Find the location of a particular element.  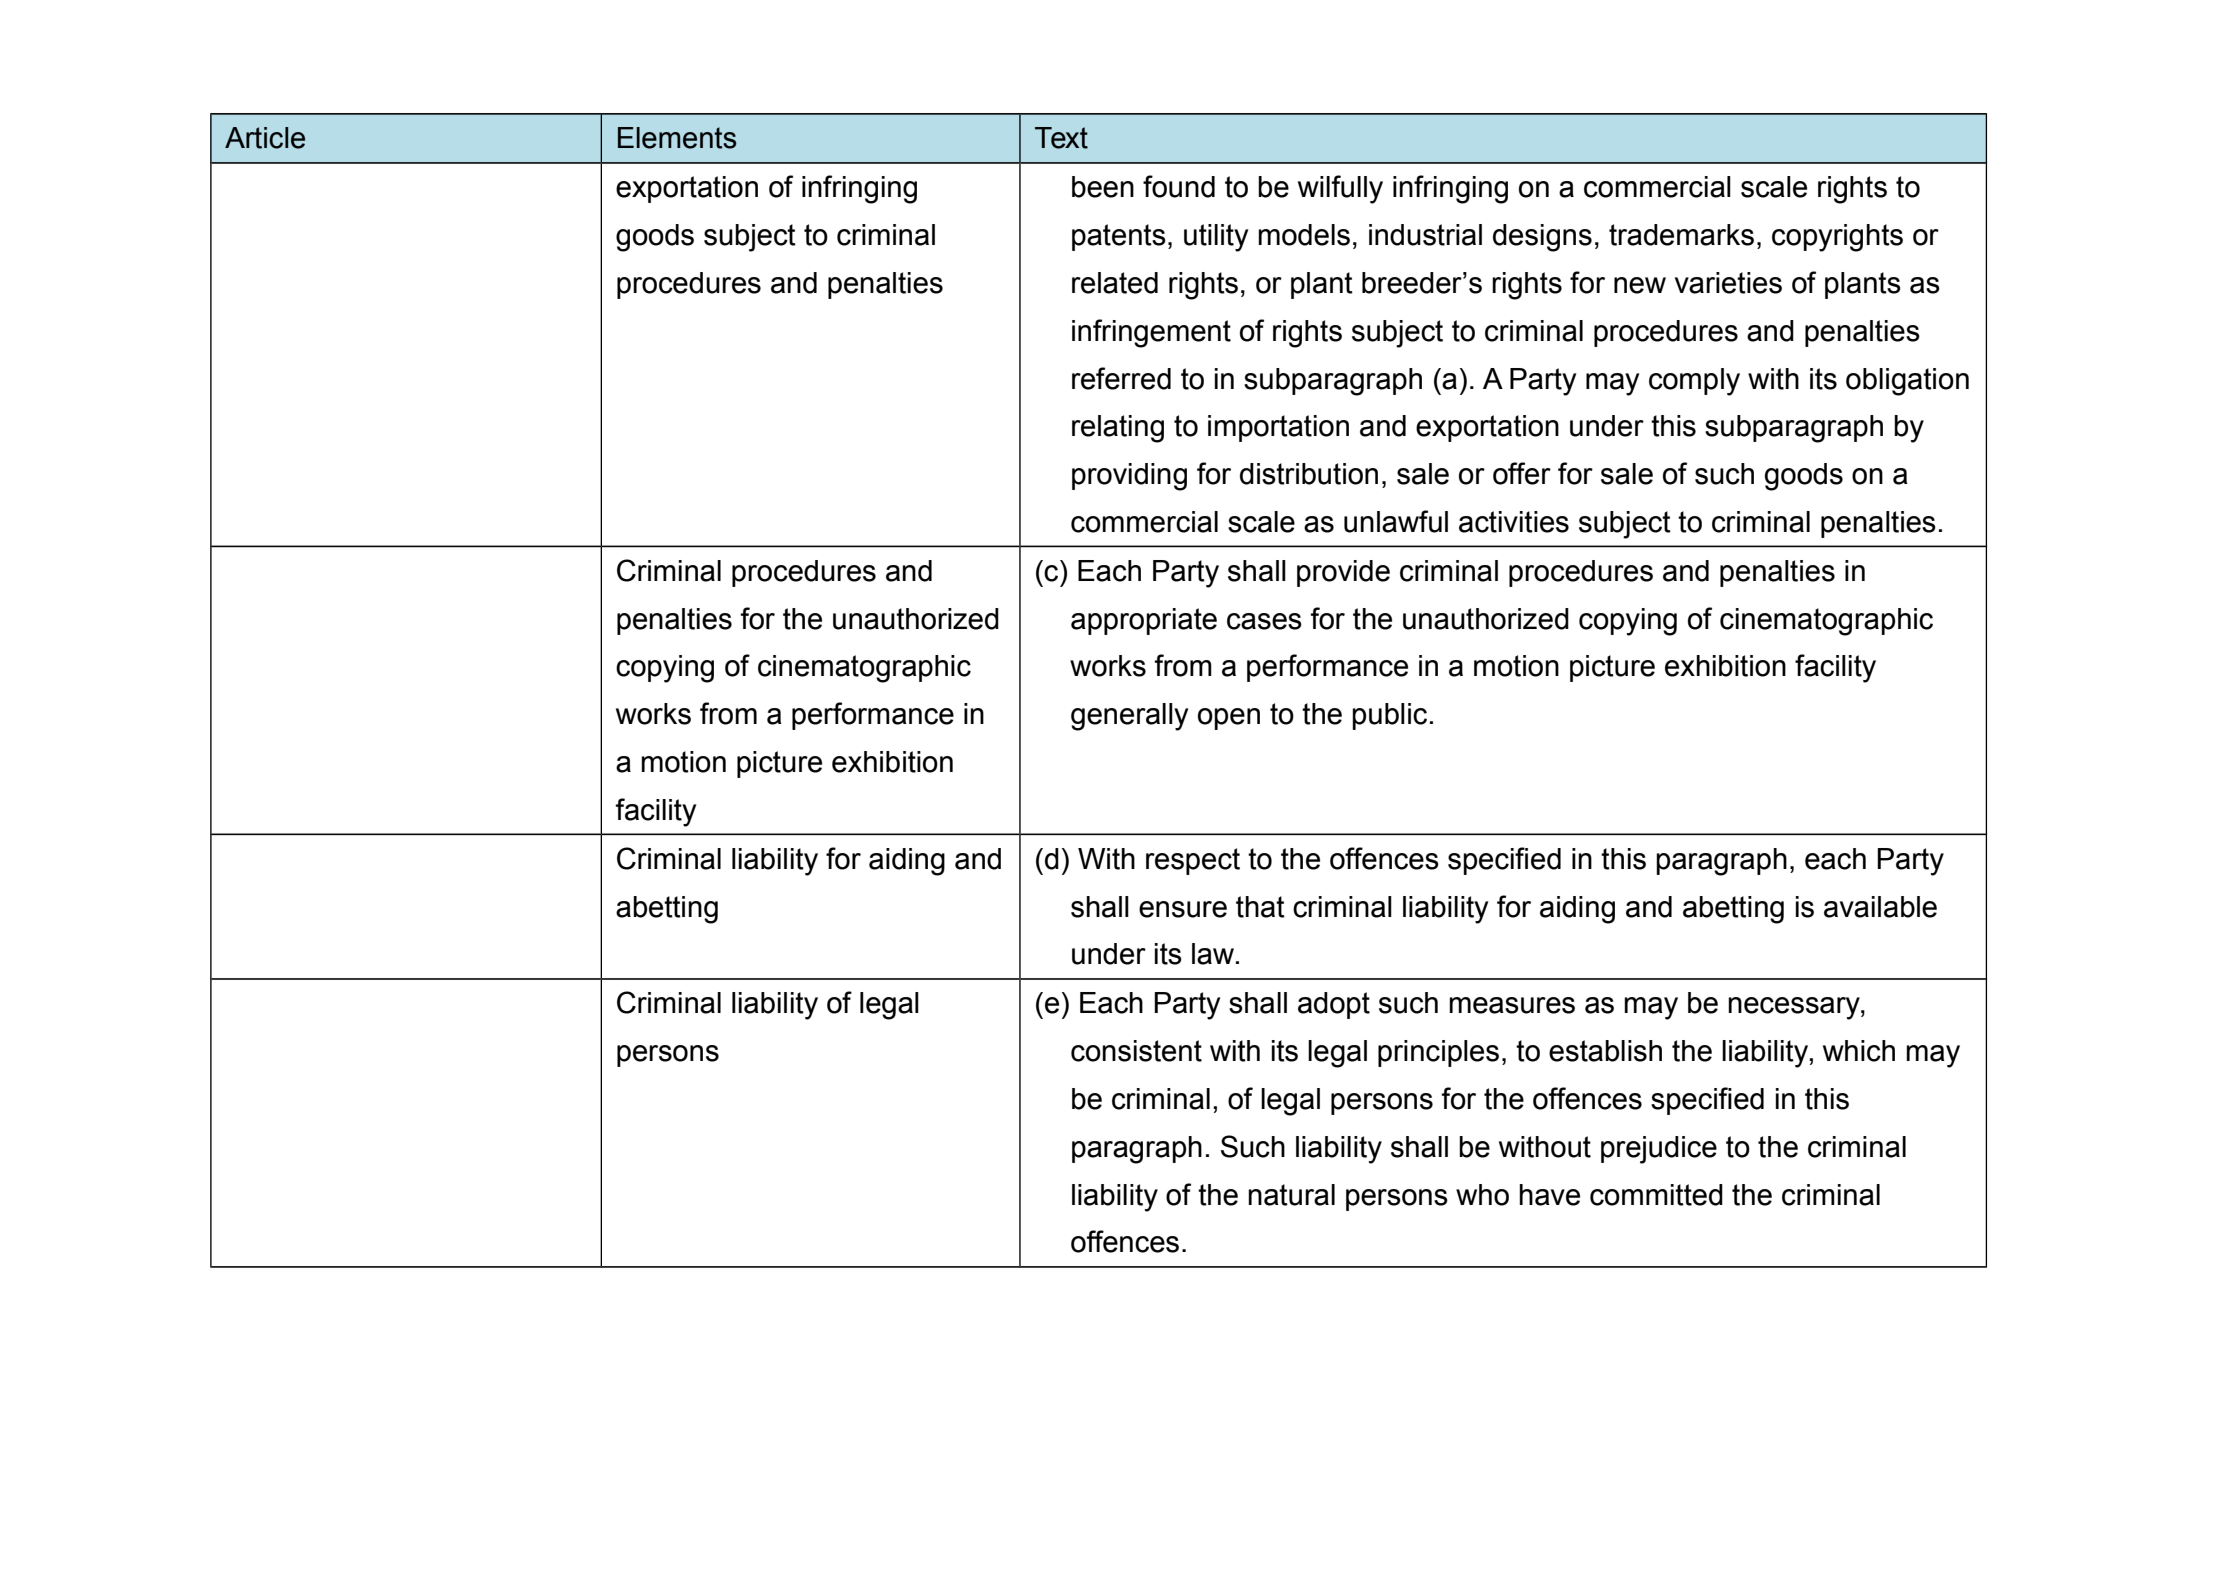

cases is located at coordinates (1264, 621).
